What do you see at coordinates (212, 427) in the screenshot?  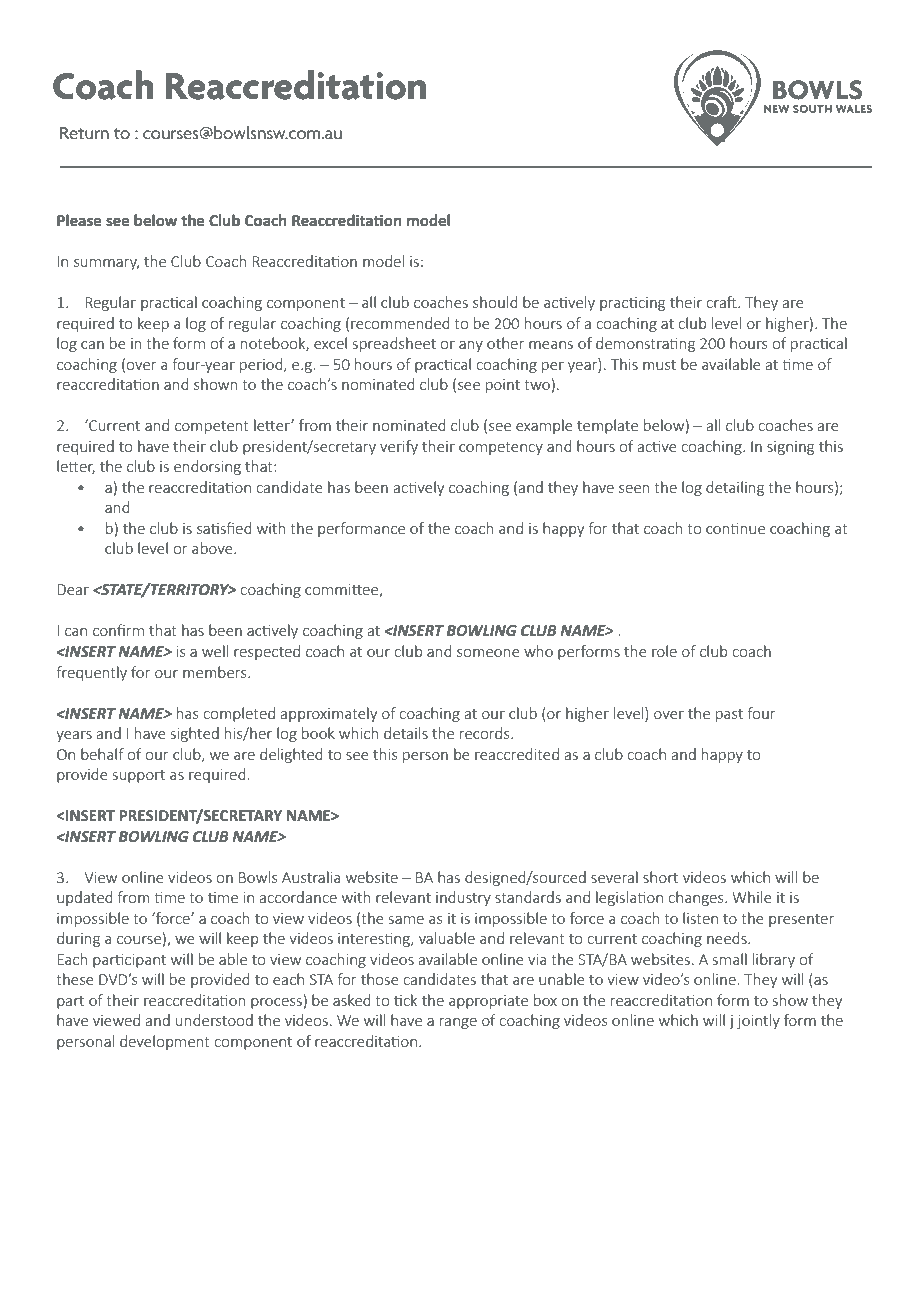 I see `competent` at bounding box center [212, 427].
